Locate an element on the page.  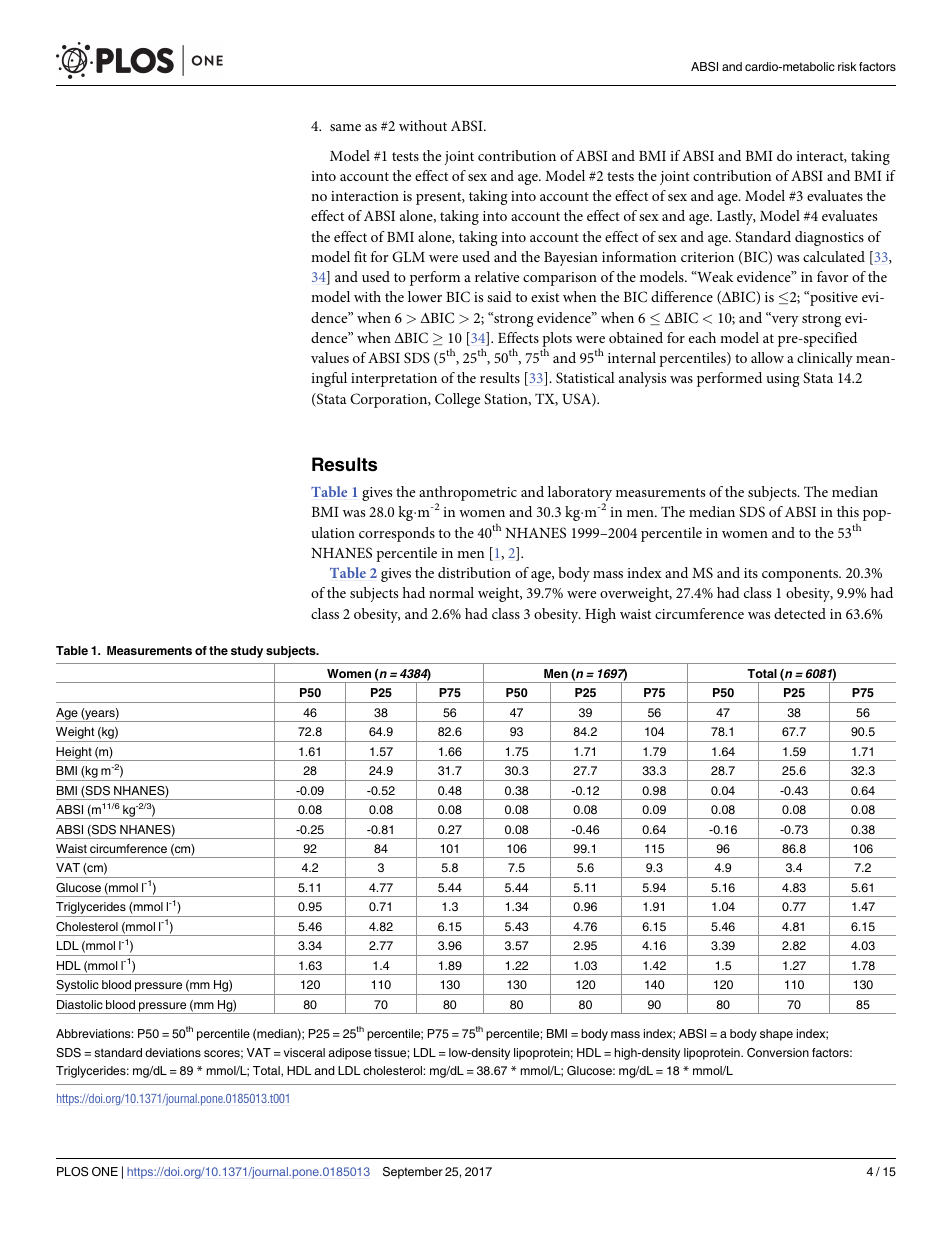
Systolic is located at coordinates (78, 987).
